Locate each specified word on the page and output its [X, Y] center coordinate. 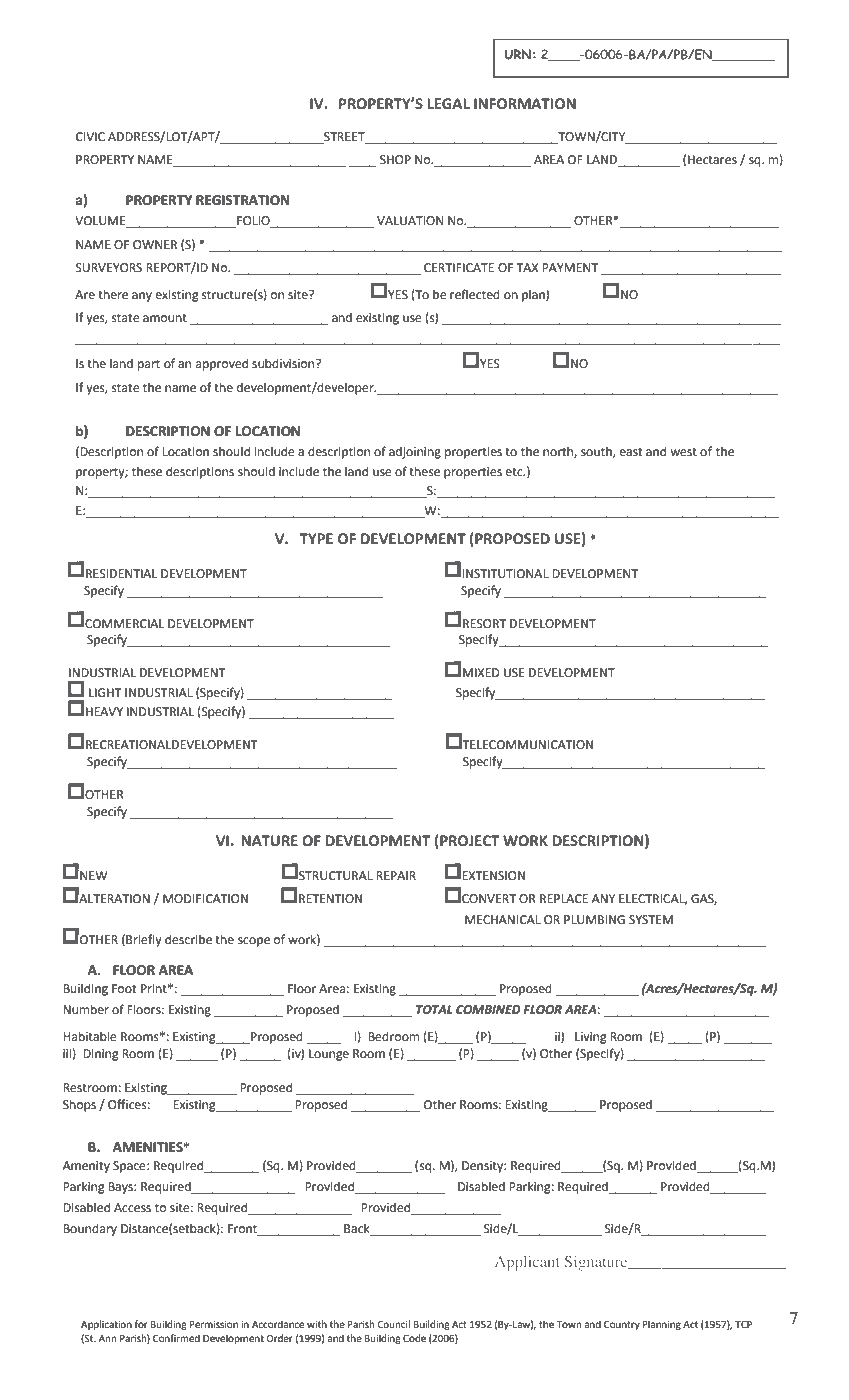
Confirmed [176, 1338]
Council [393, 1324]
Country [622, 1325]
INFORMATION [525, 104]
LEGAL [448, 104]
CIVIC [90, 137]
